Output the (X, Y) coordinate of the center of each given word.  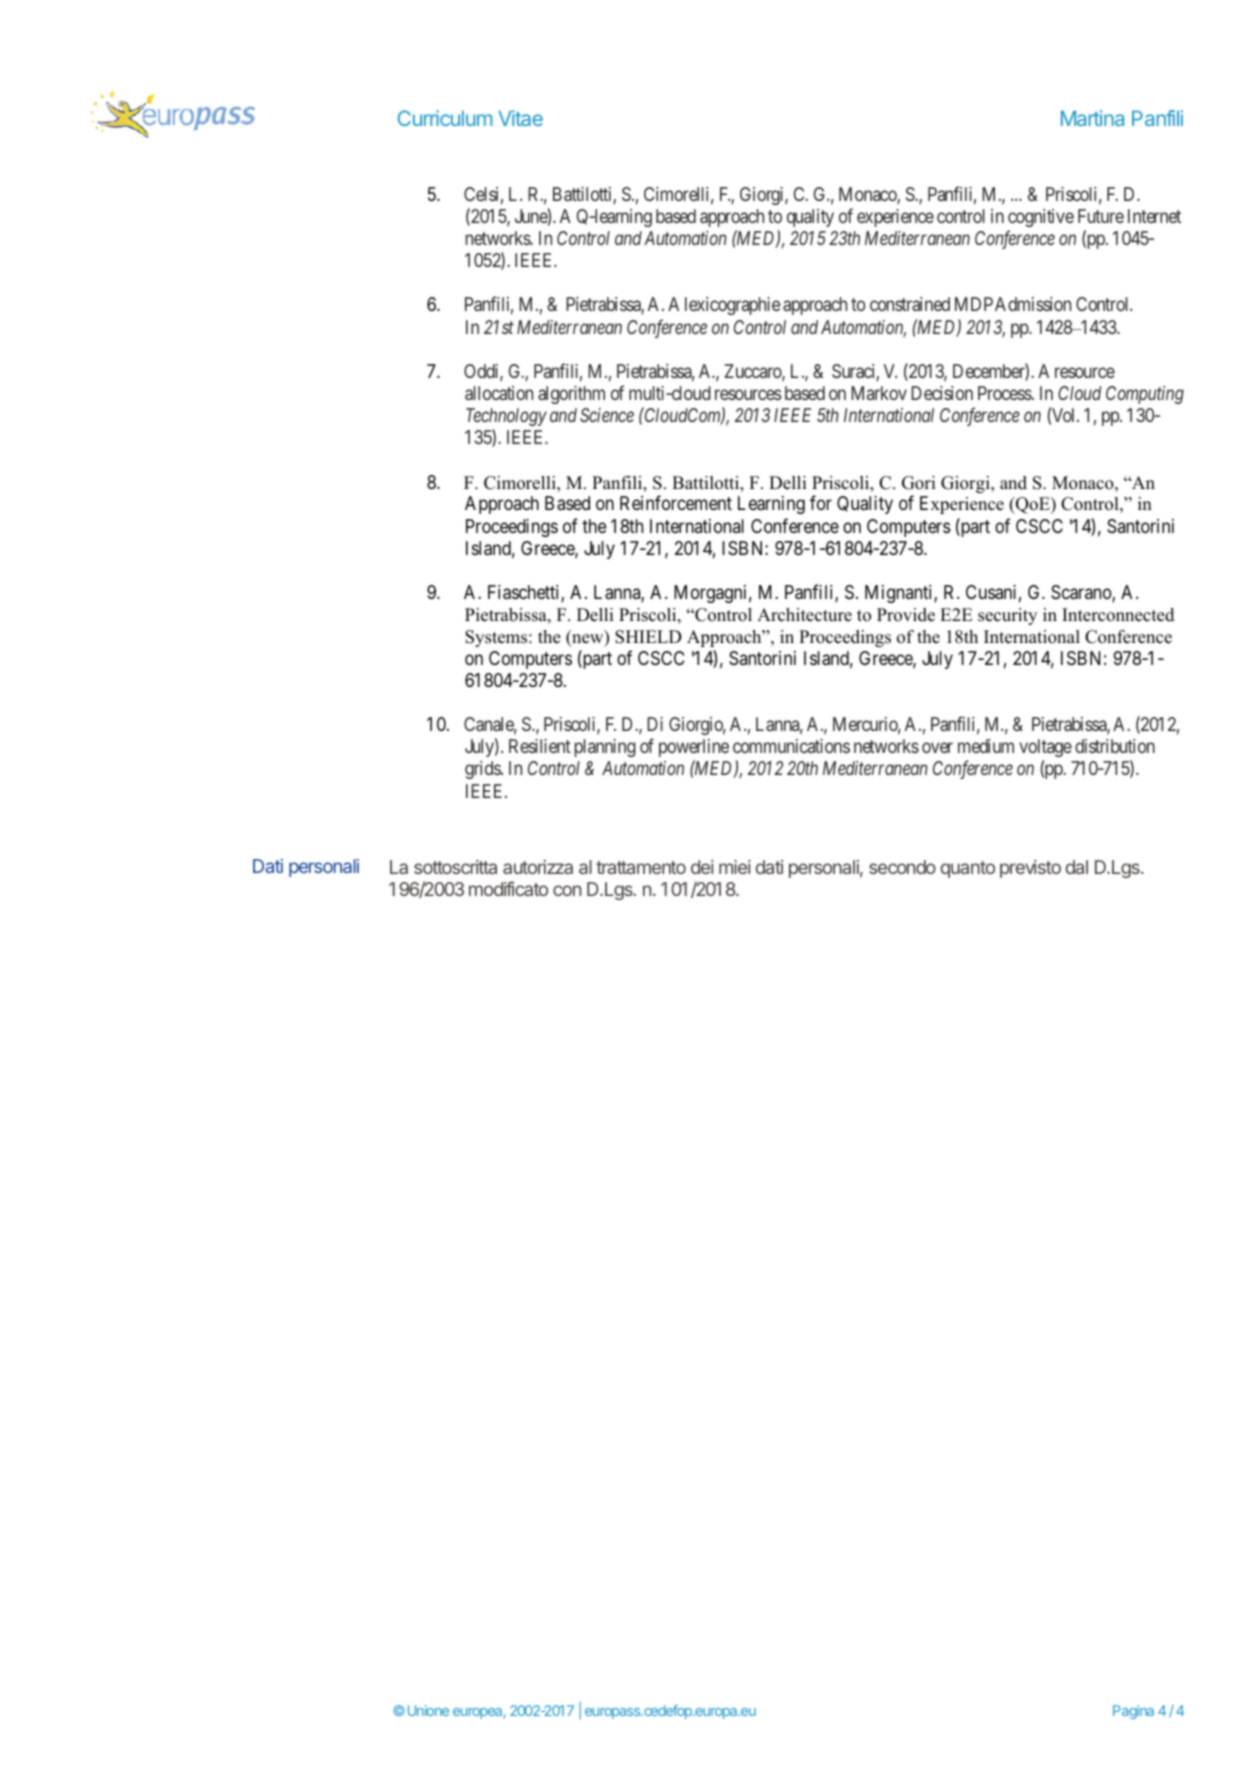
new (588, 640)
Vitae (520, 118)
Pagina (1133, 1712)
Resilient (540, 746)
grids (483, 770)
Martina (1092, 118)
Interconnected (1118, 615)
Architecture (804, 615)
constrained (910, 304)
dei (702, 867)
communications (791, 746)
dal (1077, 867)
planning (605, 748)
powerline (694, 748)
